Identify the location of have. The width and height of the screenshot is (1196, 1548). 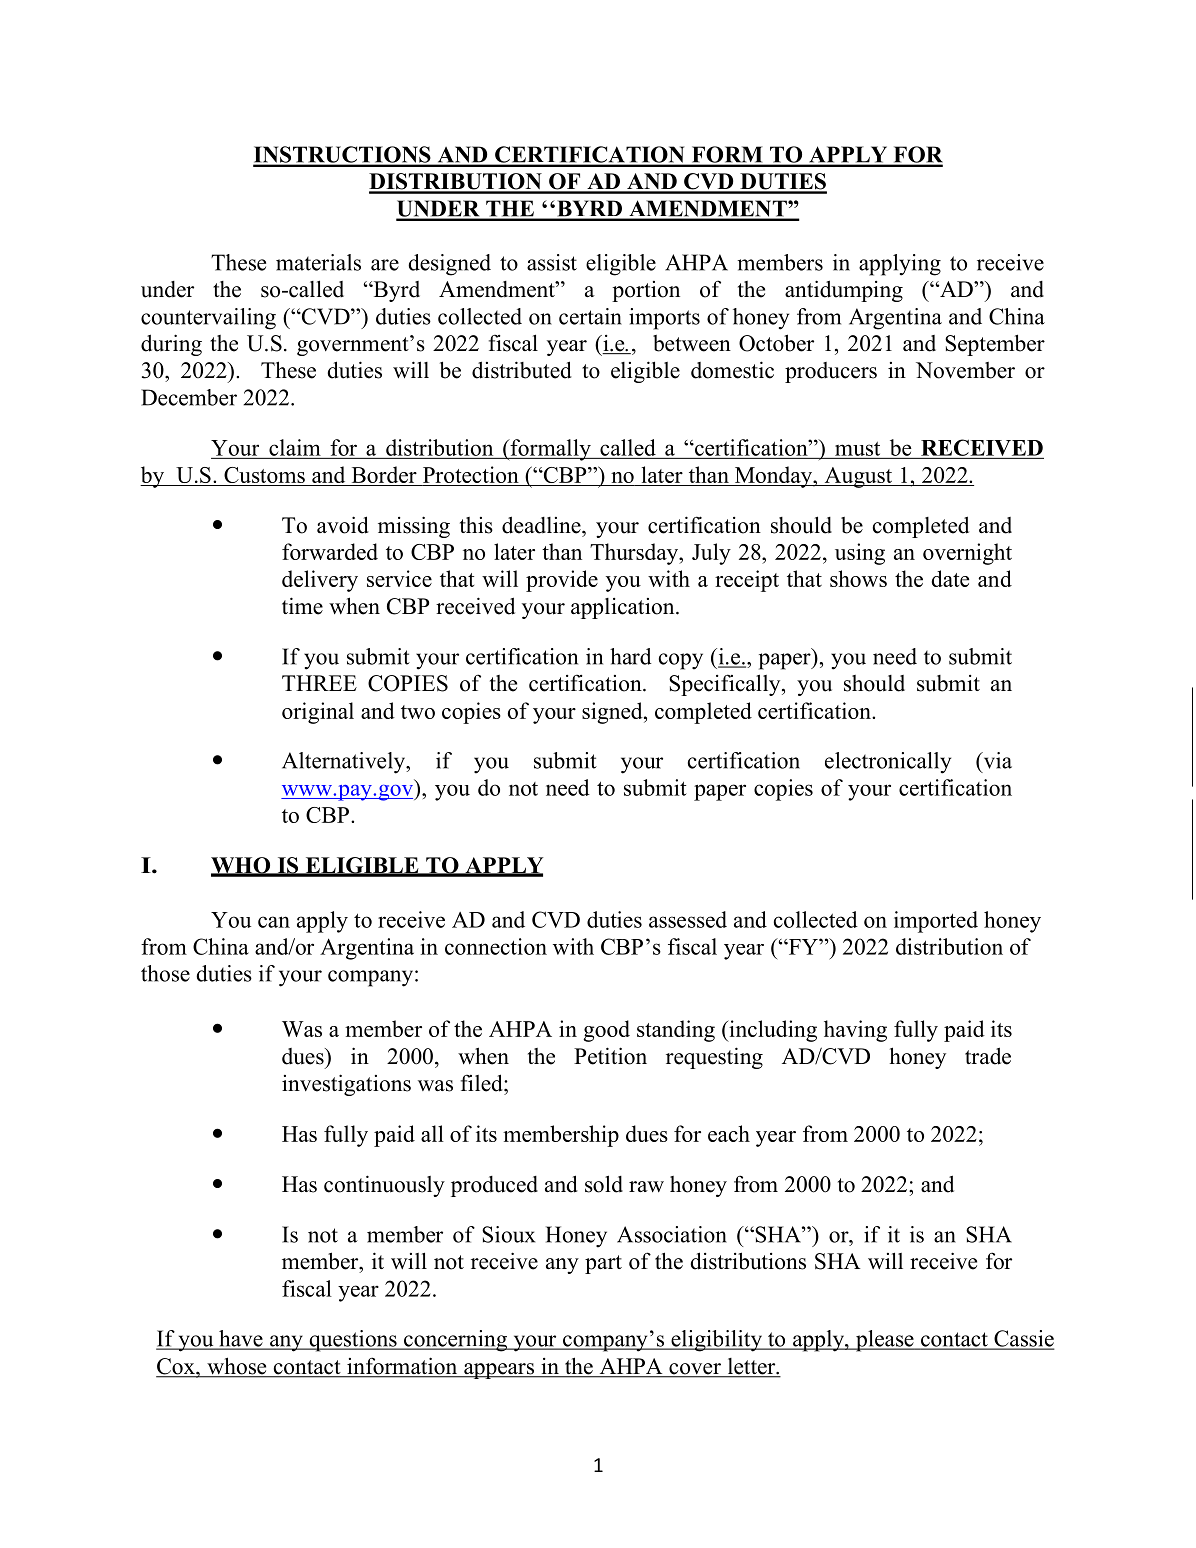
(241, 1339).
